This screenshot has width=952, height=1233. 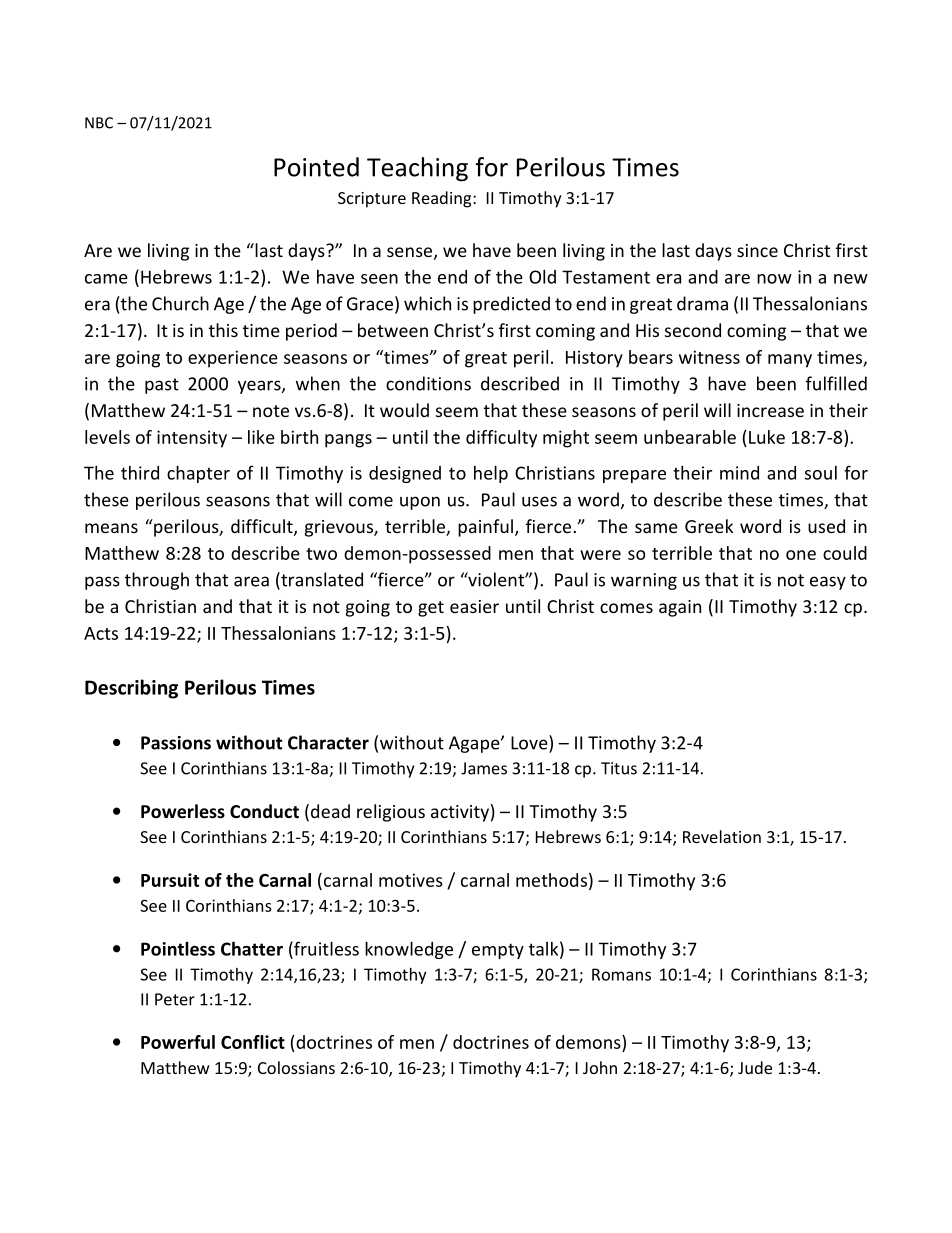 I want to click on through, so click(x=157, y=581).
